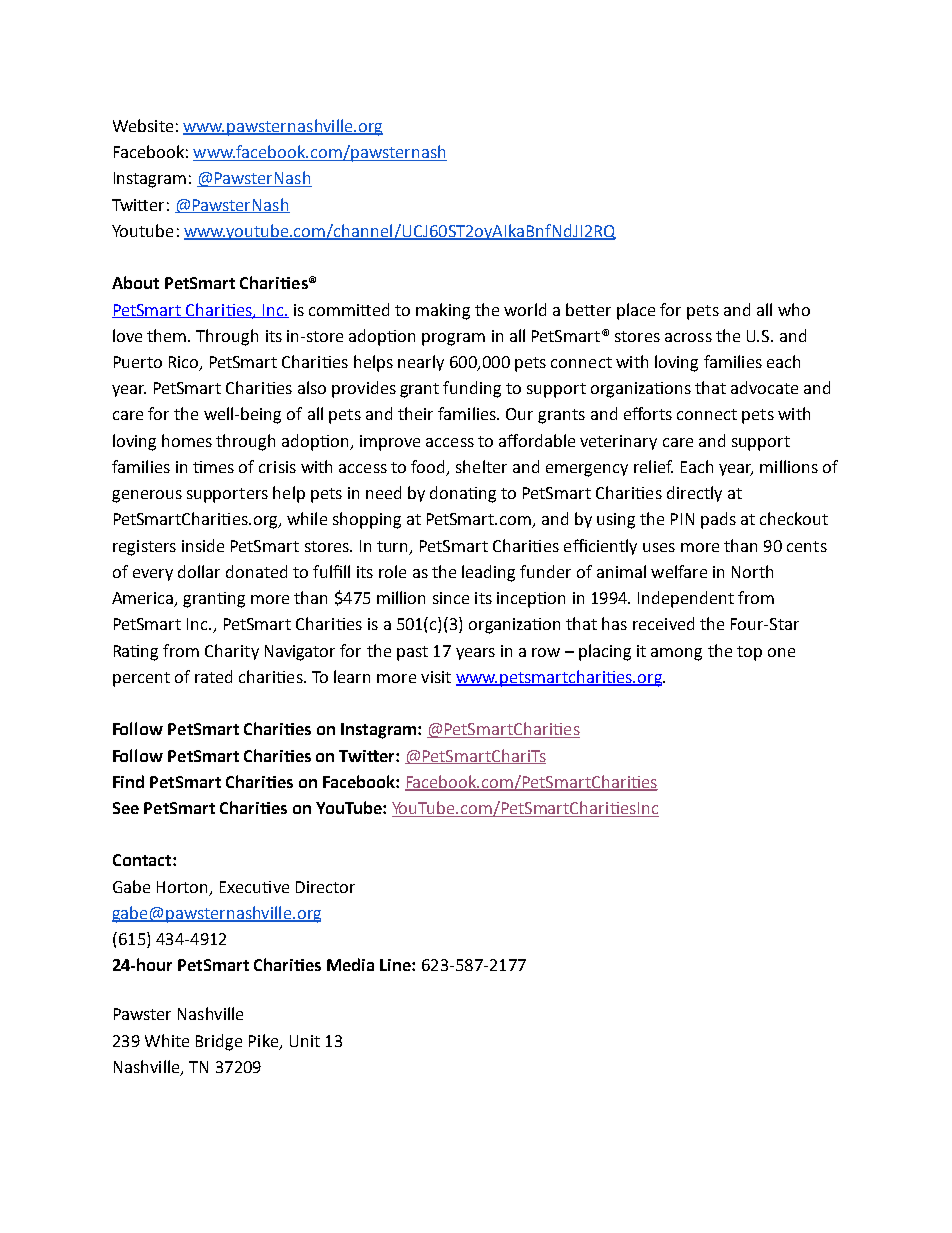  Describe the element at coordinates (451, 598) in the screenshot. I see `since` at that location.
